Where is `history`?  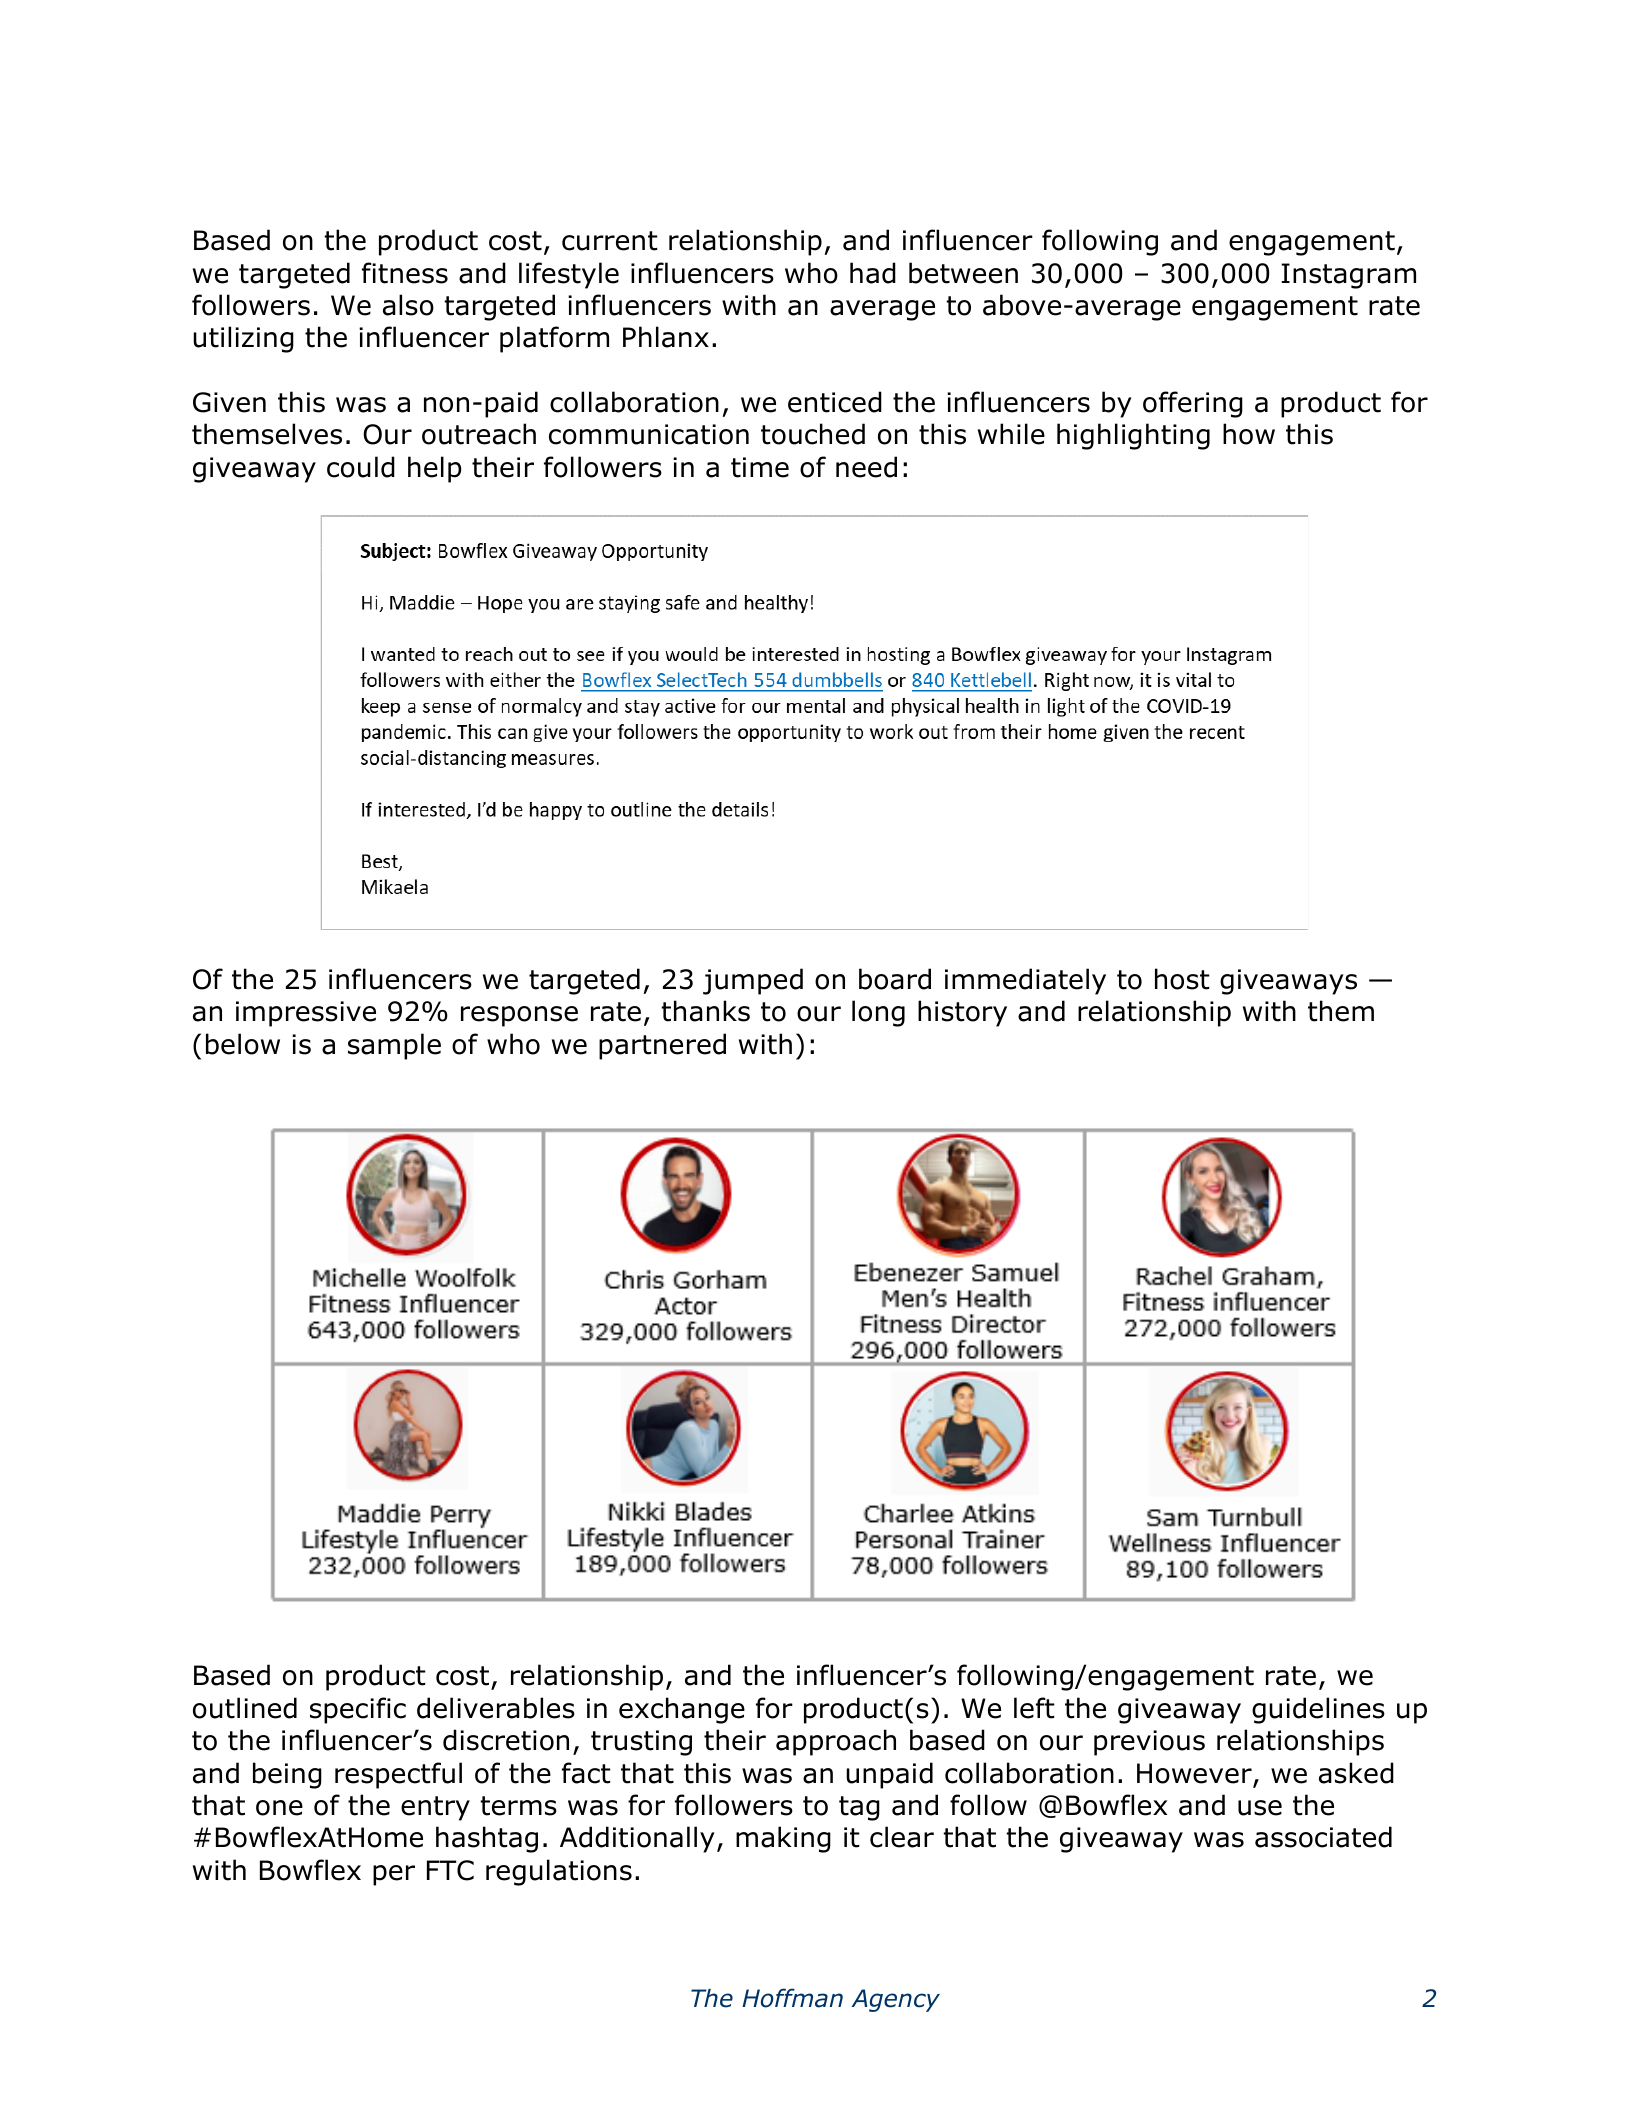
history is located at coordinates (962, 1013).
